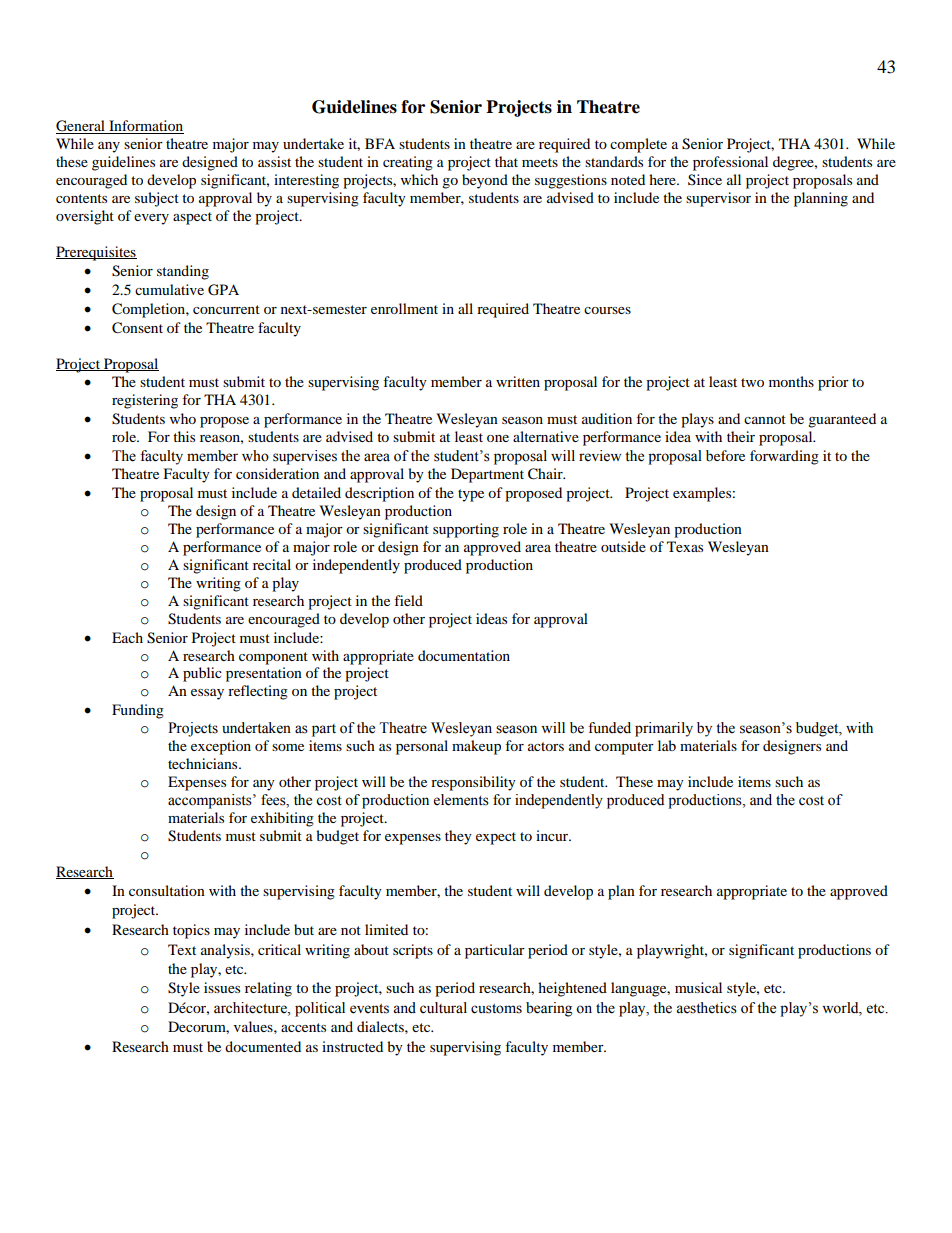  I want to click on Each, so click(127, 637).
